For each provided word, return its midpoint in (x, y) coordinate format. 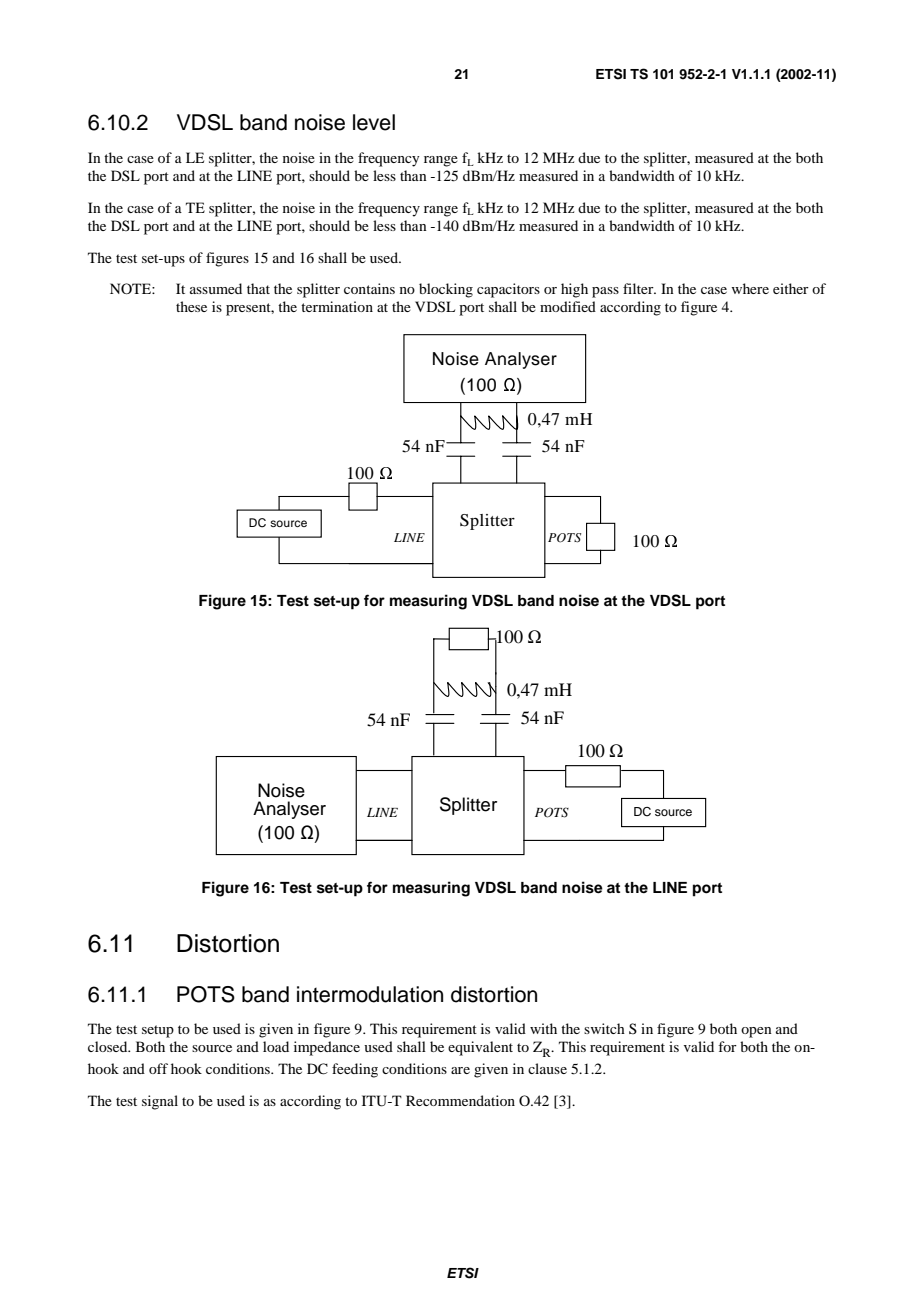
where (750, 288)
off (158, 1068)
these (191, 306)
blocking (446, 290)
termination (337, 306)
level (374, 122)
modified (568, 306)
